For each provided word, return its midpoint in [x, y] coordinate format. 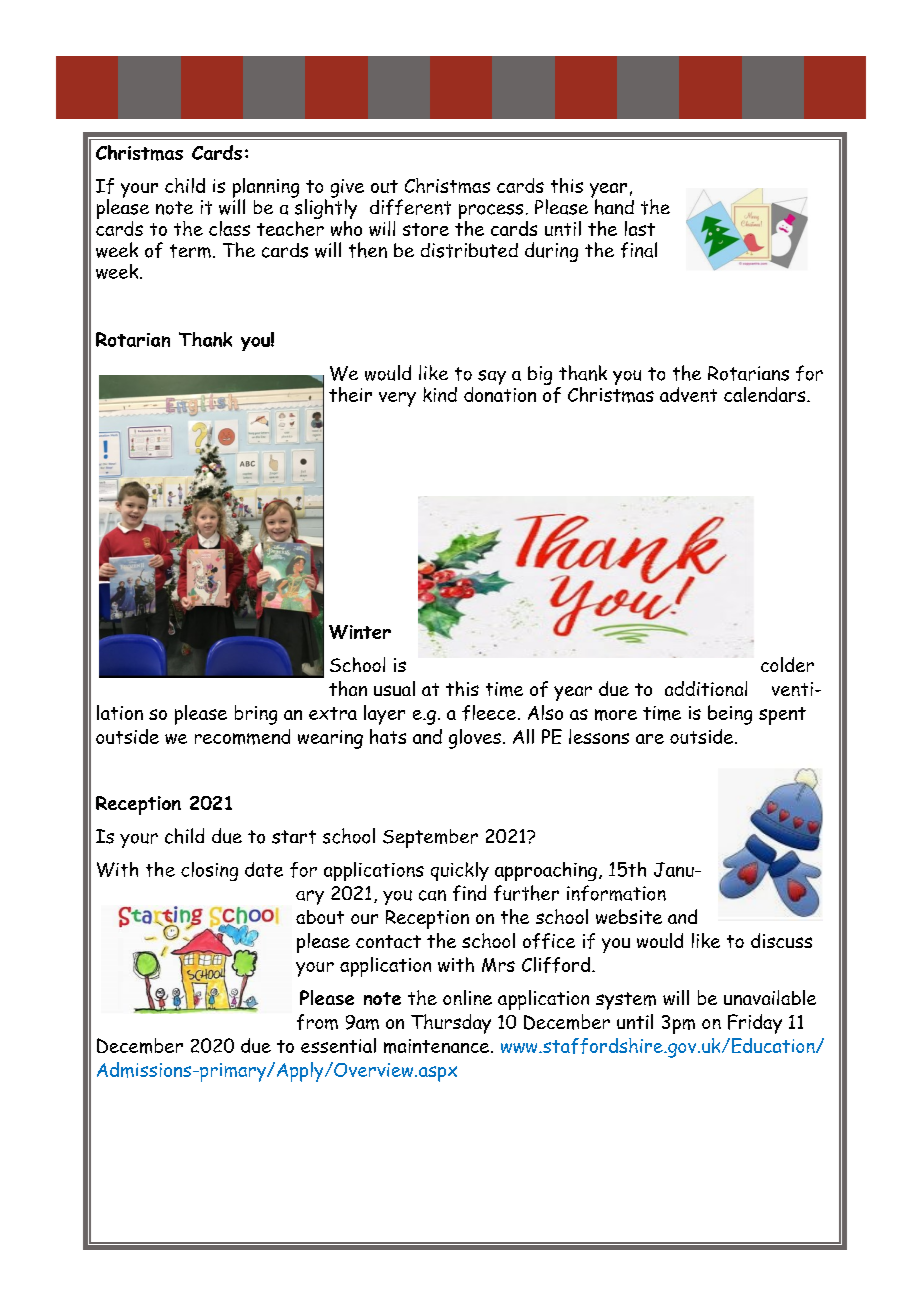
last [640, 228]
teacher [290, 227]
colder [787, 664]
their [350, 394]
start [294, 837]
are [650, 739]
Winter [360, 632]
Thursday [451, 1024]
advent [688, 394]
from [317, 1022]
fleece [489, 713]
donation [500, 393]
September [430, 838]
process [491, 213]
